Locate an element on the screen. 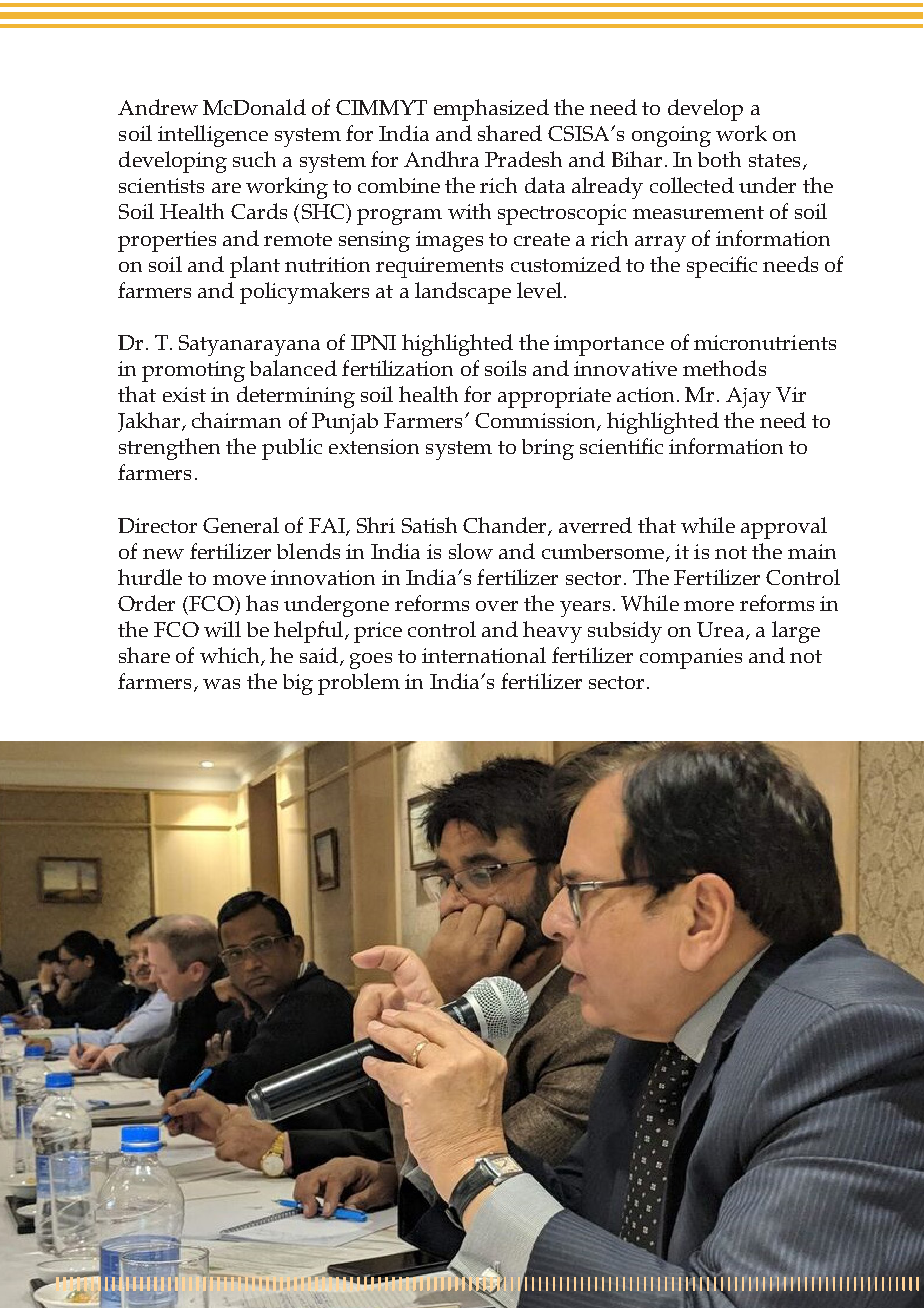 The width and height of the screenshot is (924, 1308). specific is located at coordinates (722, 267).
